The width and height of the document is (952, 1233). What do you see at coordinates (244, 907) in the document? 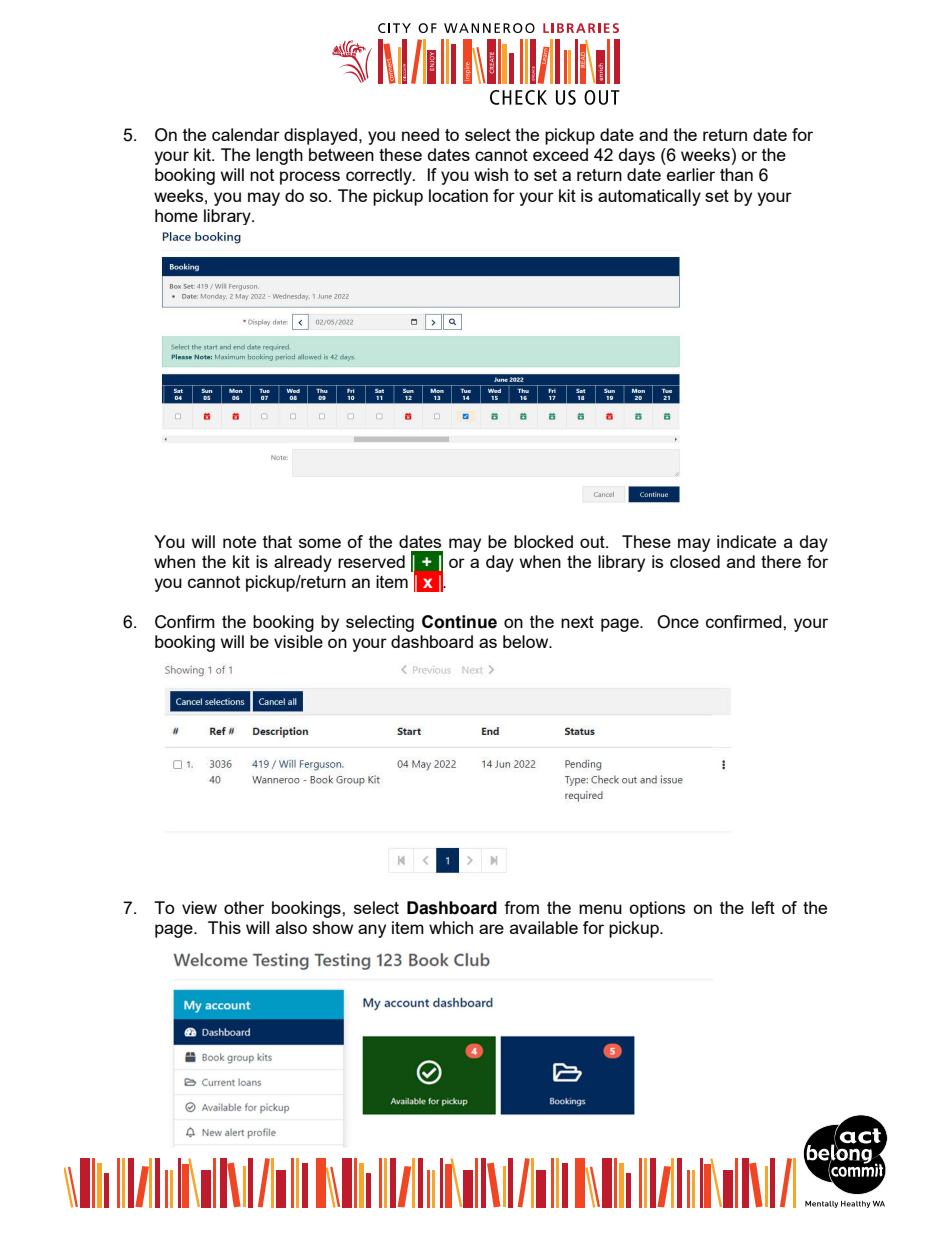
I see `other` at bounding box center [244, 907].
